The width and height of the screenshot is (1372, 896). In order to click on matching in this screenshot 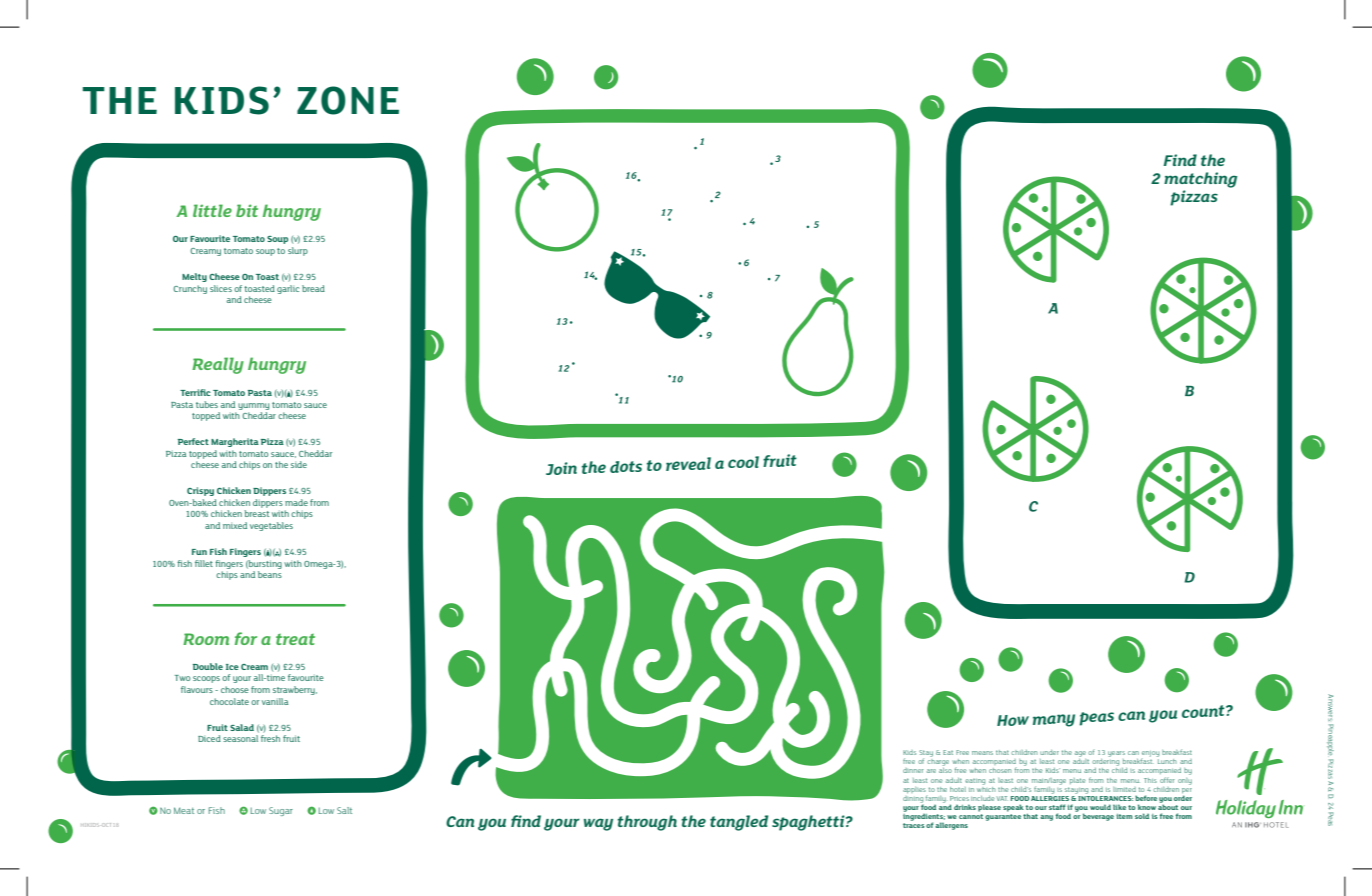, I will do `click(1200, 180)`.
